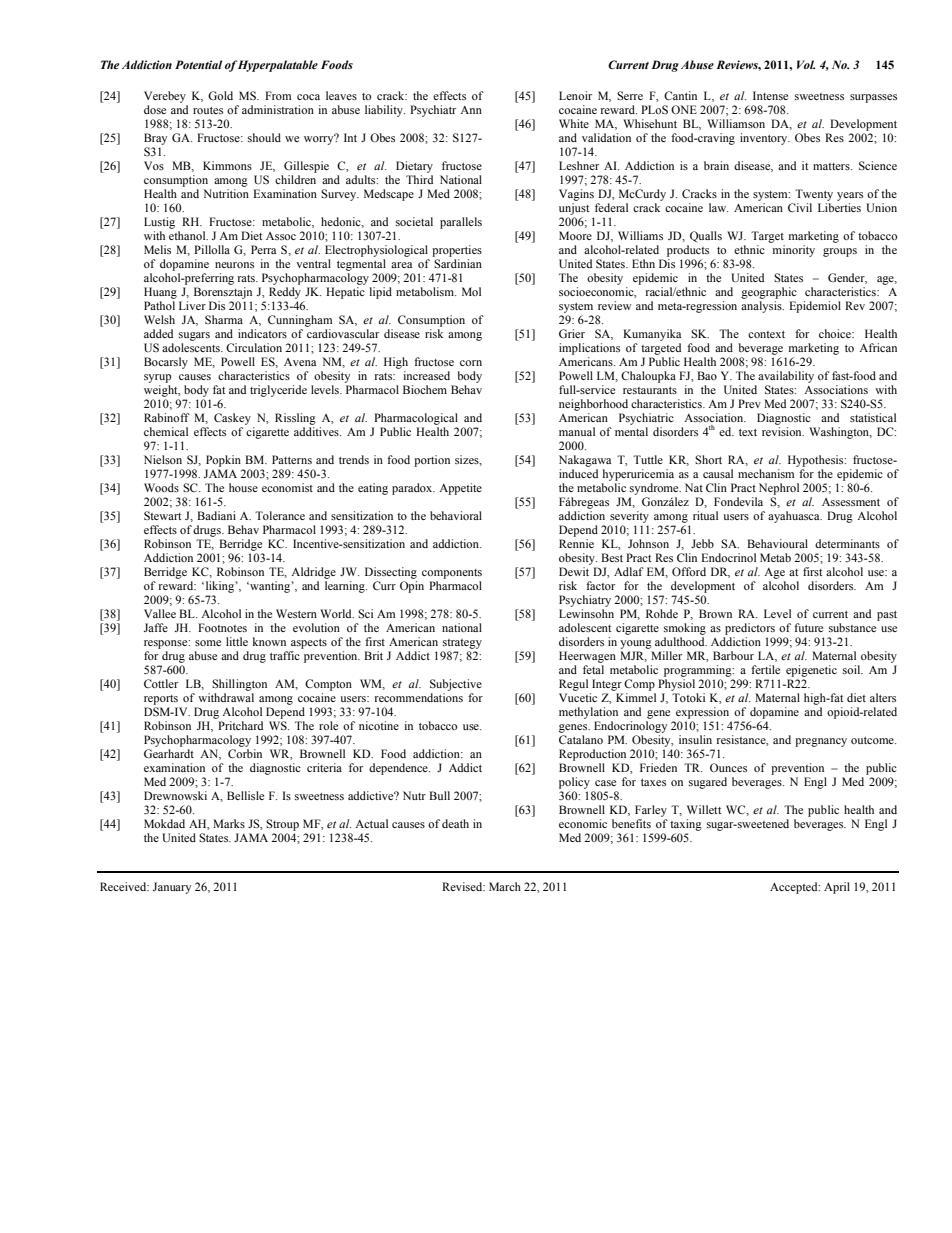 The width and height of the screenshot is (952, 1233). I want to click on Ann, so click(471, 110).
